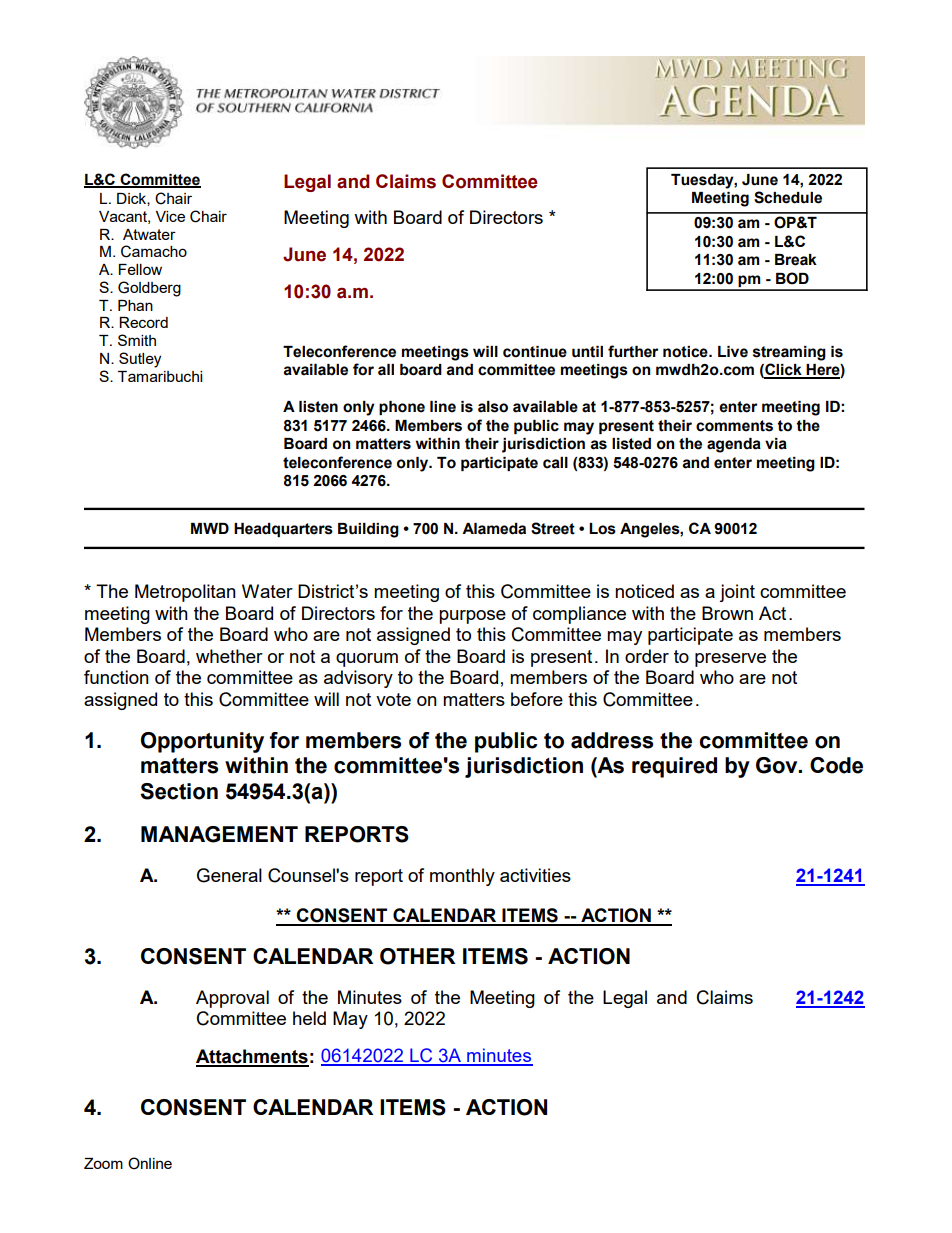 The height and width of the screenshot is (1233, 952). I want to click on Schedule, so click(788, 197).
